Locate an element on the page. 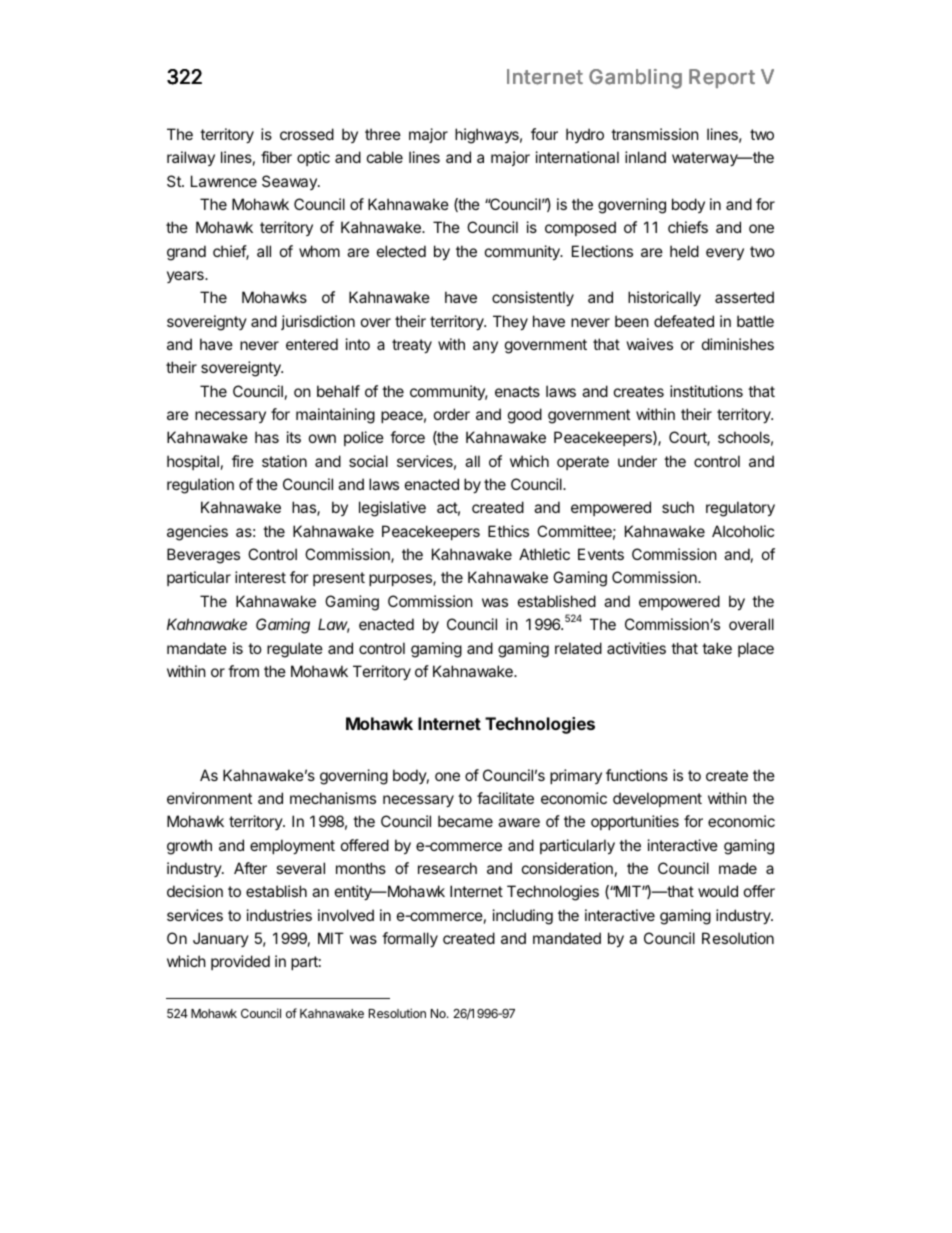 This page has width=952, height=1233. inland is located at coordinates (645, 157).
